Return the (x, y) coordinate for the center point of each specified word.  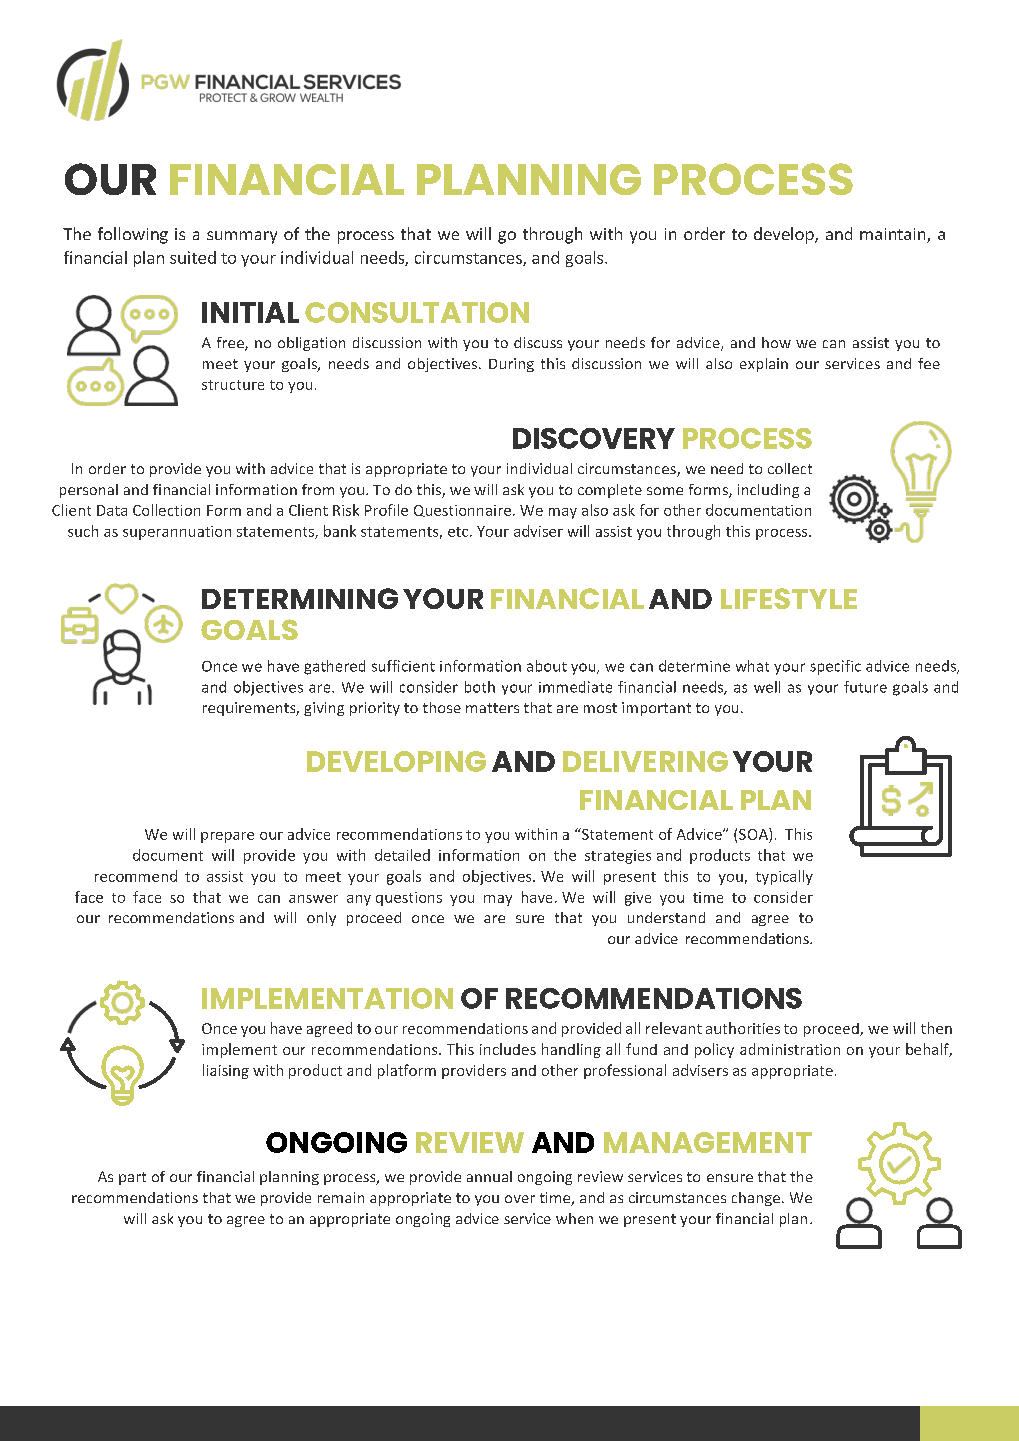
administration (790, 1049)
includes (508, 1049)
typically (784, 877)
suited (193, 257)
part (132, 1178)
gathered (334, 667)
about (547, 666)
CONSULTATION (417, 312)
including (768, 491)
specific (835, 667)
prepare (227, 837)
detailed (402, 855)
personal (89, 491)
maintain (894, 235)
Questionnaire (464, 511)
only (321, 919)
